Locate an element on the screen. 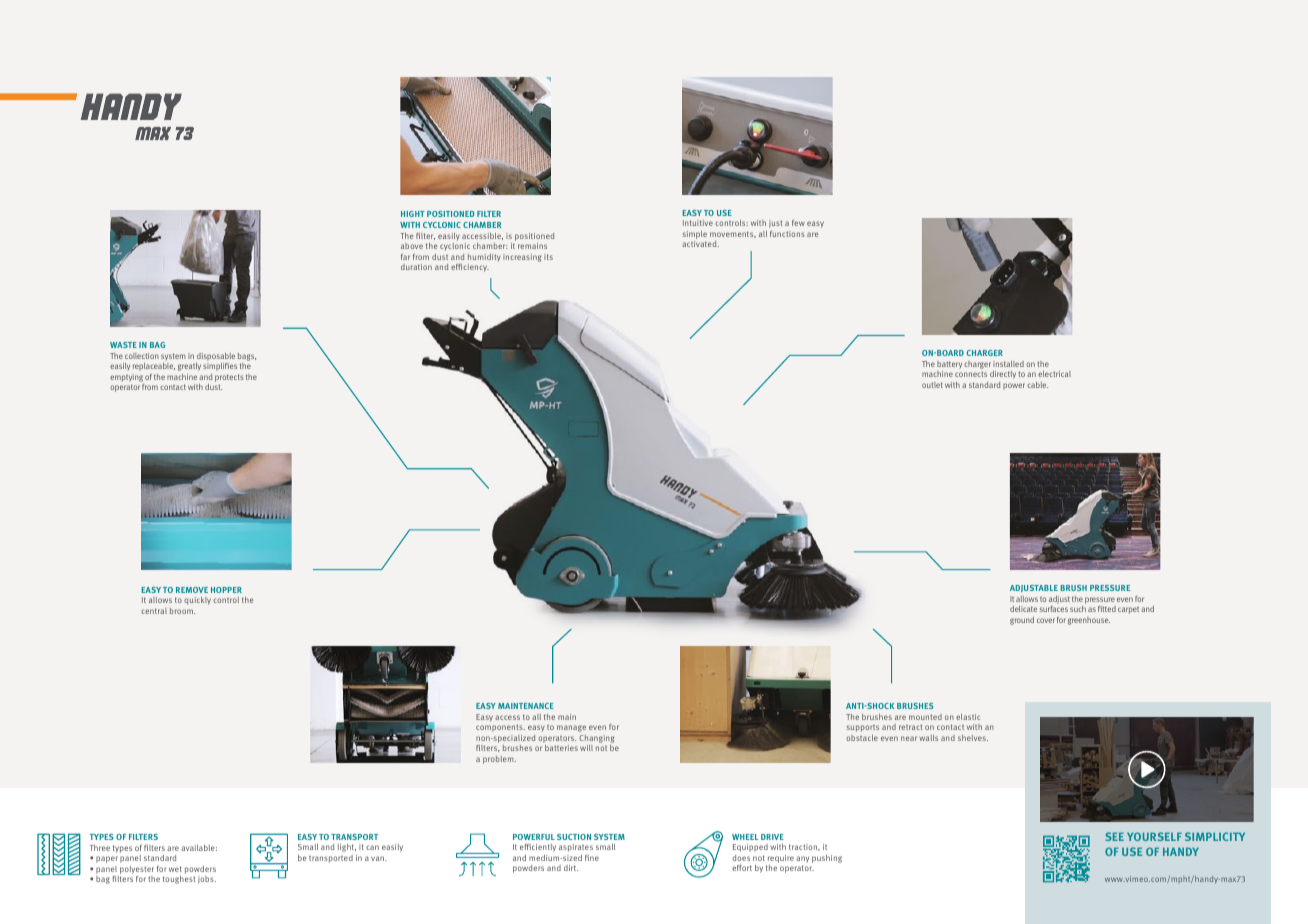  few is located at coordinates (798, 223).
